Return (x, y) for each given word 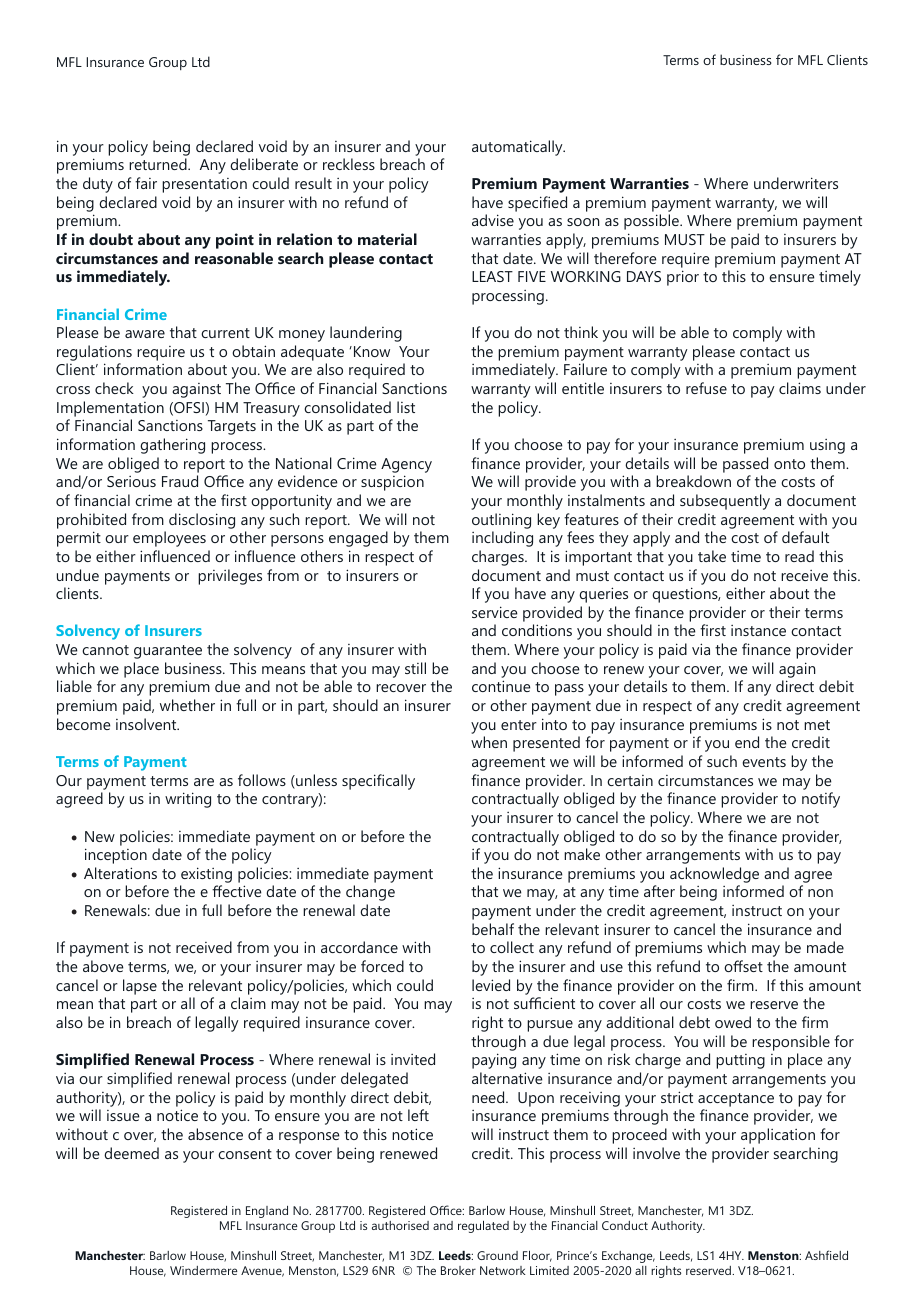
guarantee (168, 652)
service (494, 612)
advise (493, 220)
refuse (706, 388)
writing (188, 800)
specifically (378, 782)
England (267, 1212)
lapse (140, 987)
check (114, 388)
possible (652, 222)
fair (146, 183)
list (406, 407)
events (764, 762)
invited (413, 1059)
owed (733, 1022)
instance (758, 630)
